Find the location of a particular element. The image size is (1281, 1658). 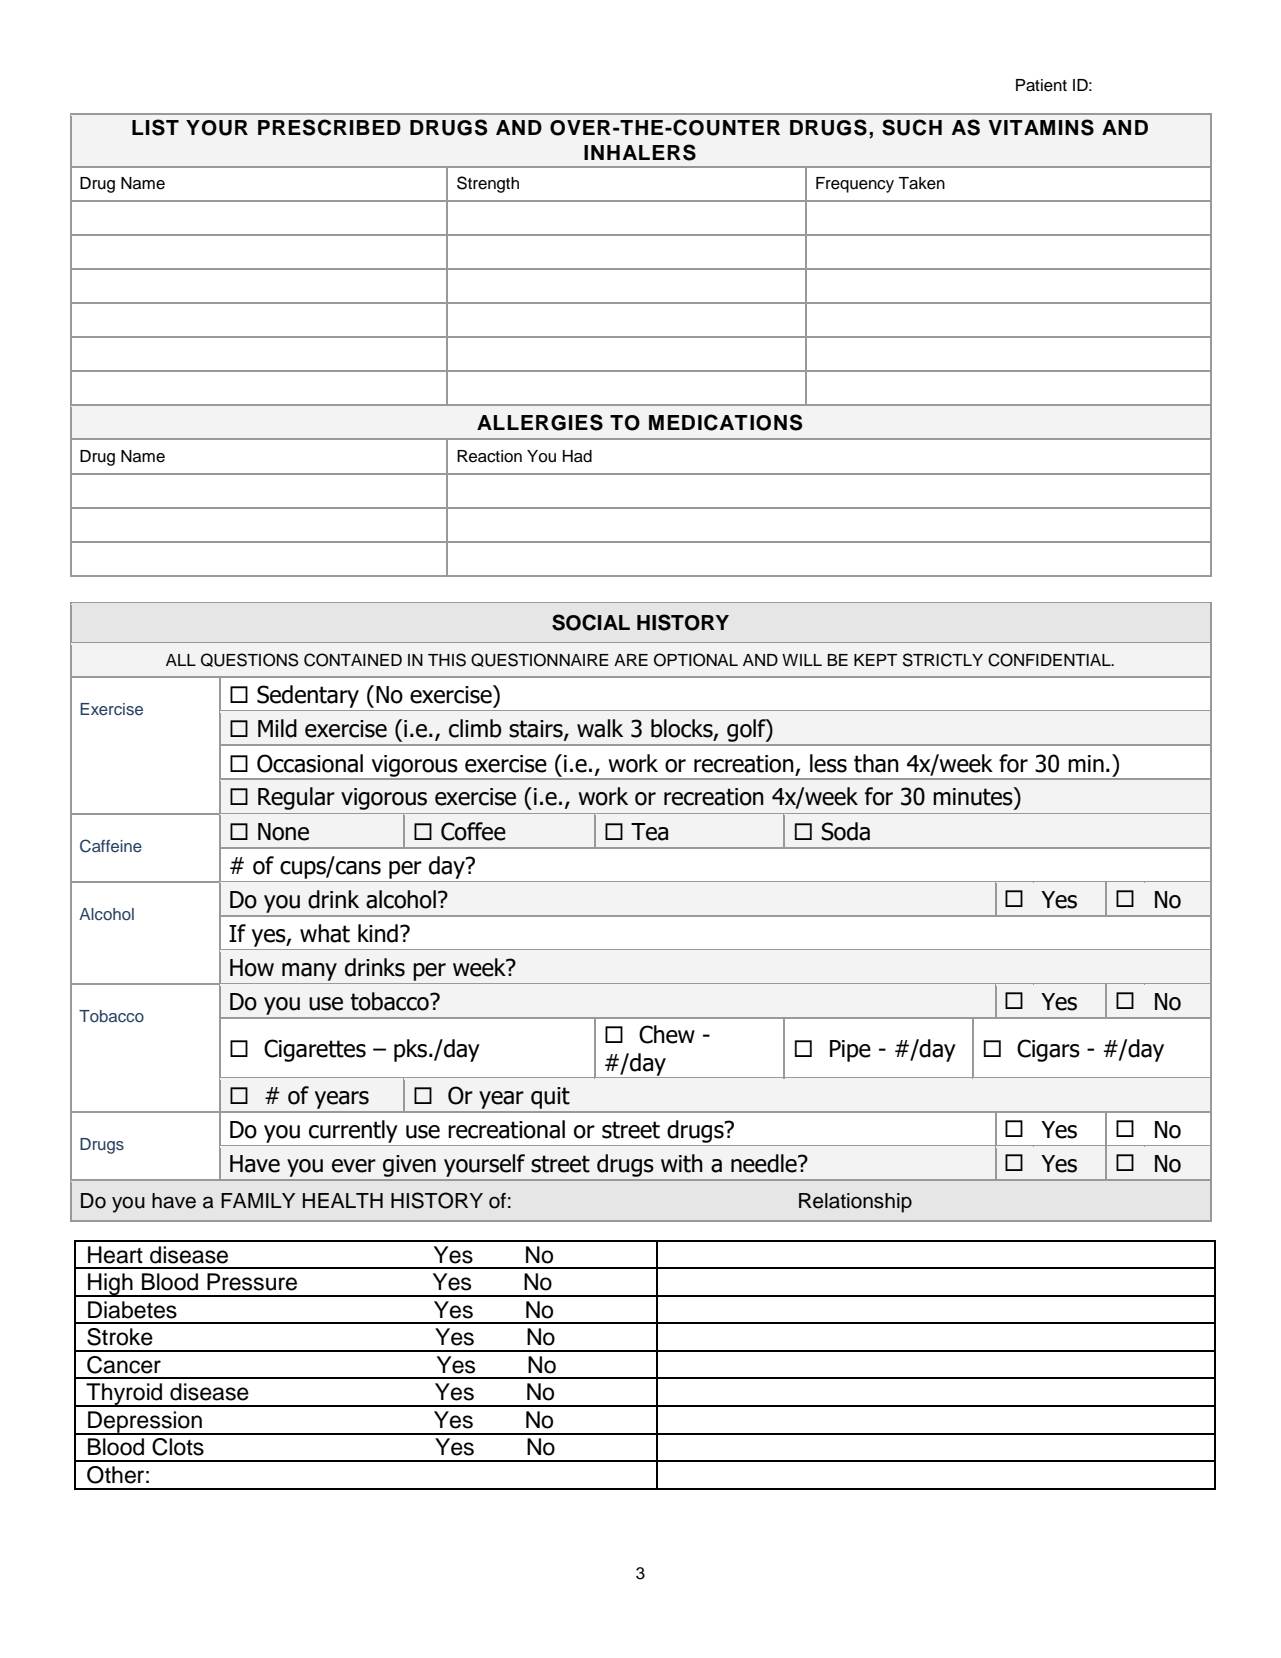

SUCH is located at coordinates (912, 127).
